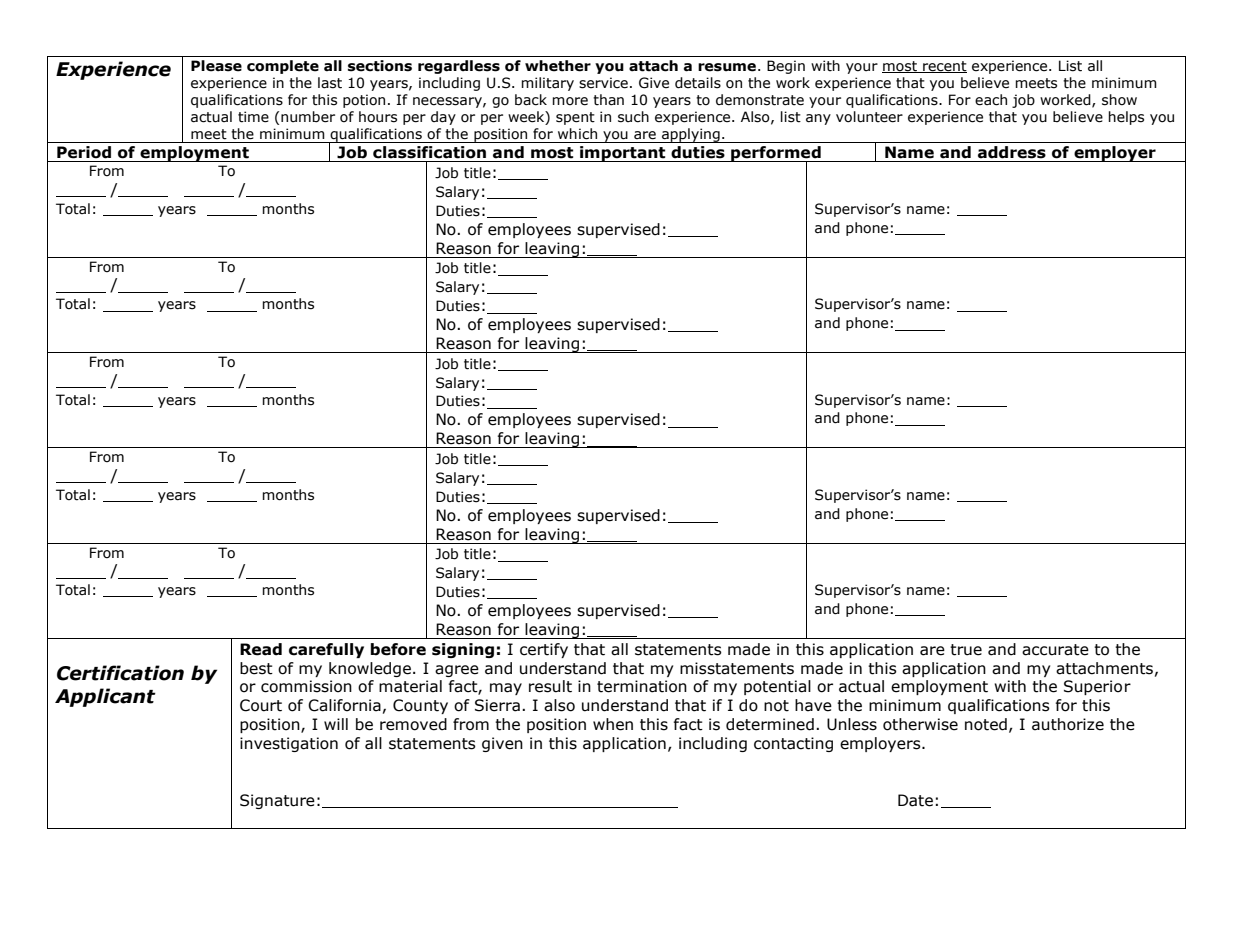  Describe the element at coordinates (277, 801) in the screenshot. I see `Signature` at that location.
